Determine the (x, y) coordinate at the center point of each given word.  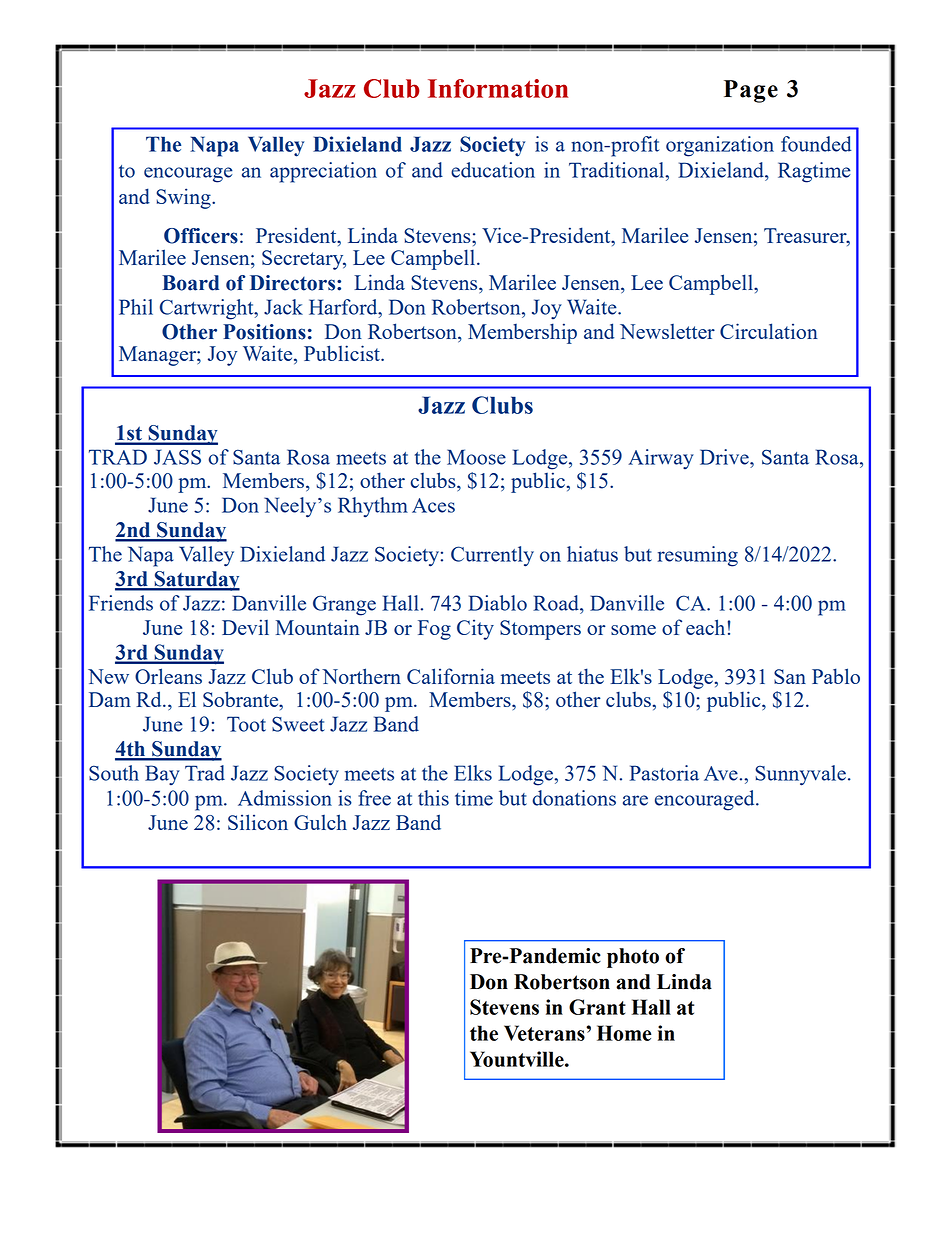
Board (190, 283)
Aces (433, 505)
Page (751, 91)
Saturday (196, 581)
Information (498, 88)
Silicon (258, 822)
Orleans (168, 676)
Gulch (320, 822)
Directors (294, 283)
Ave (721, 773)
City (475, 629)
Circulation (769, 331)
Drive (725, 457)
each (705, 627)
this (433, 798)
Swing (184, 198)
